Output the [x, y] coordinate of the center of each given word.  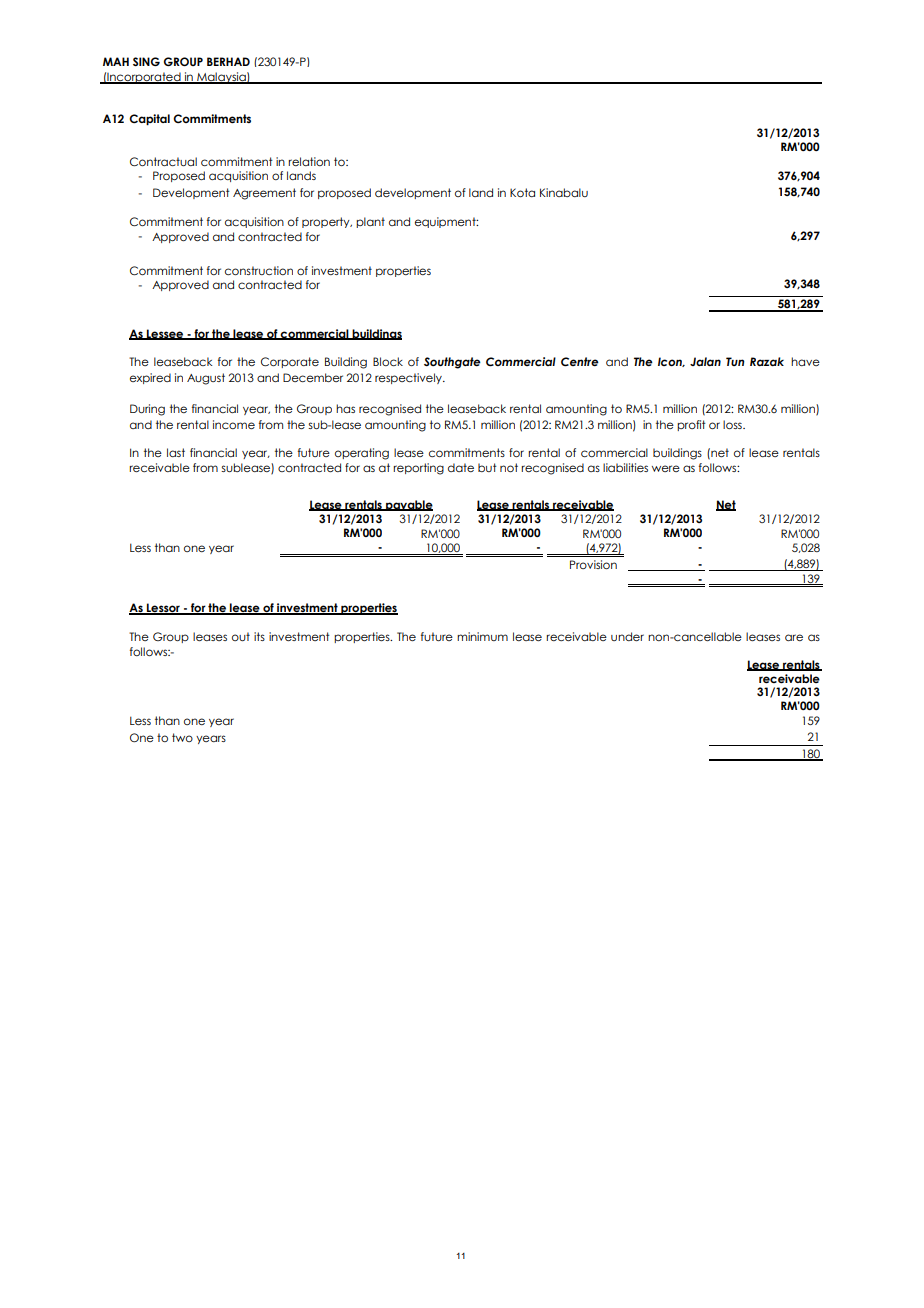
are [794, 637]
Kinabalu [564, 192]
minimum [482, 636]
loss [733, 424]
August [206, 379]
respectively [409, 378]
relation [309, 161]
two [182, 737]
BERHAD [228, 61]
